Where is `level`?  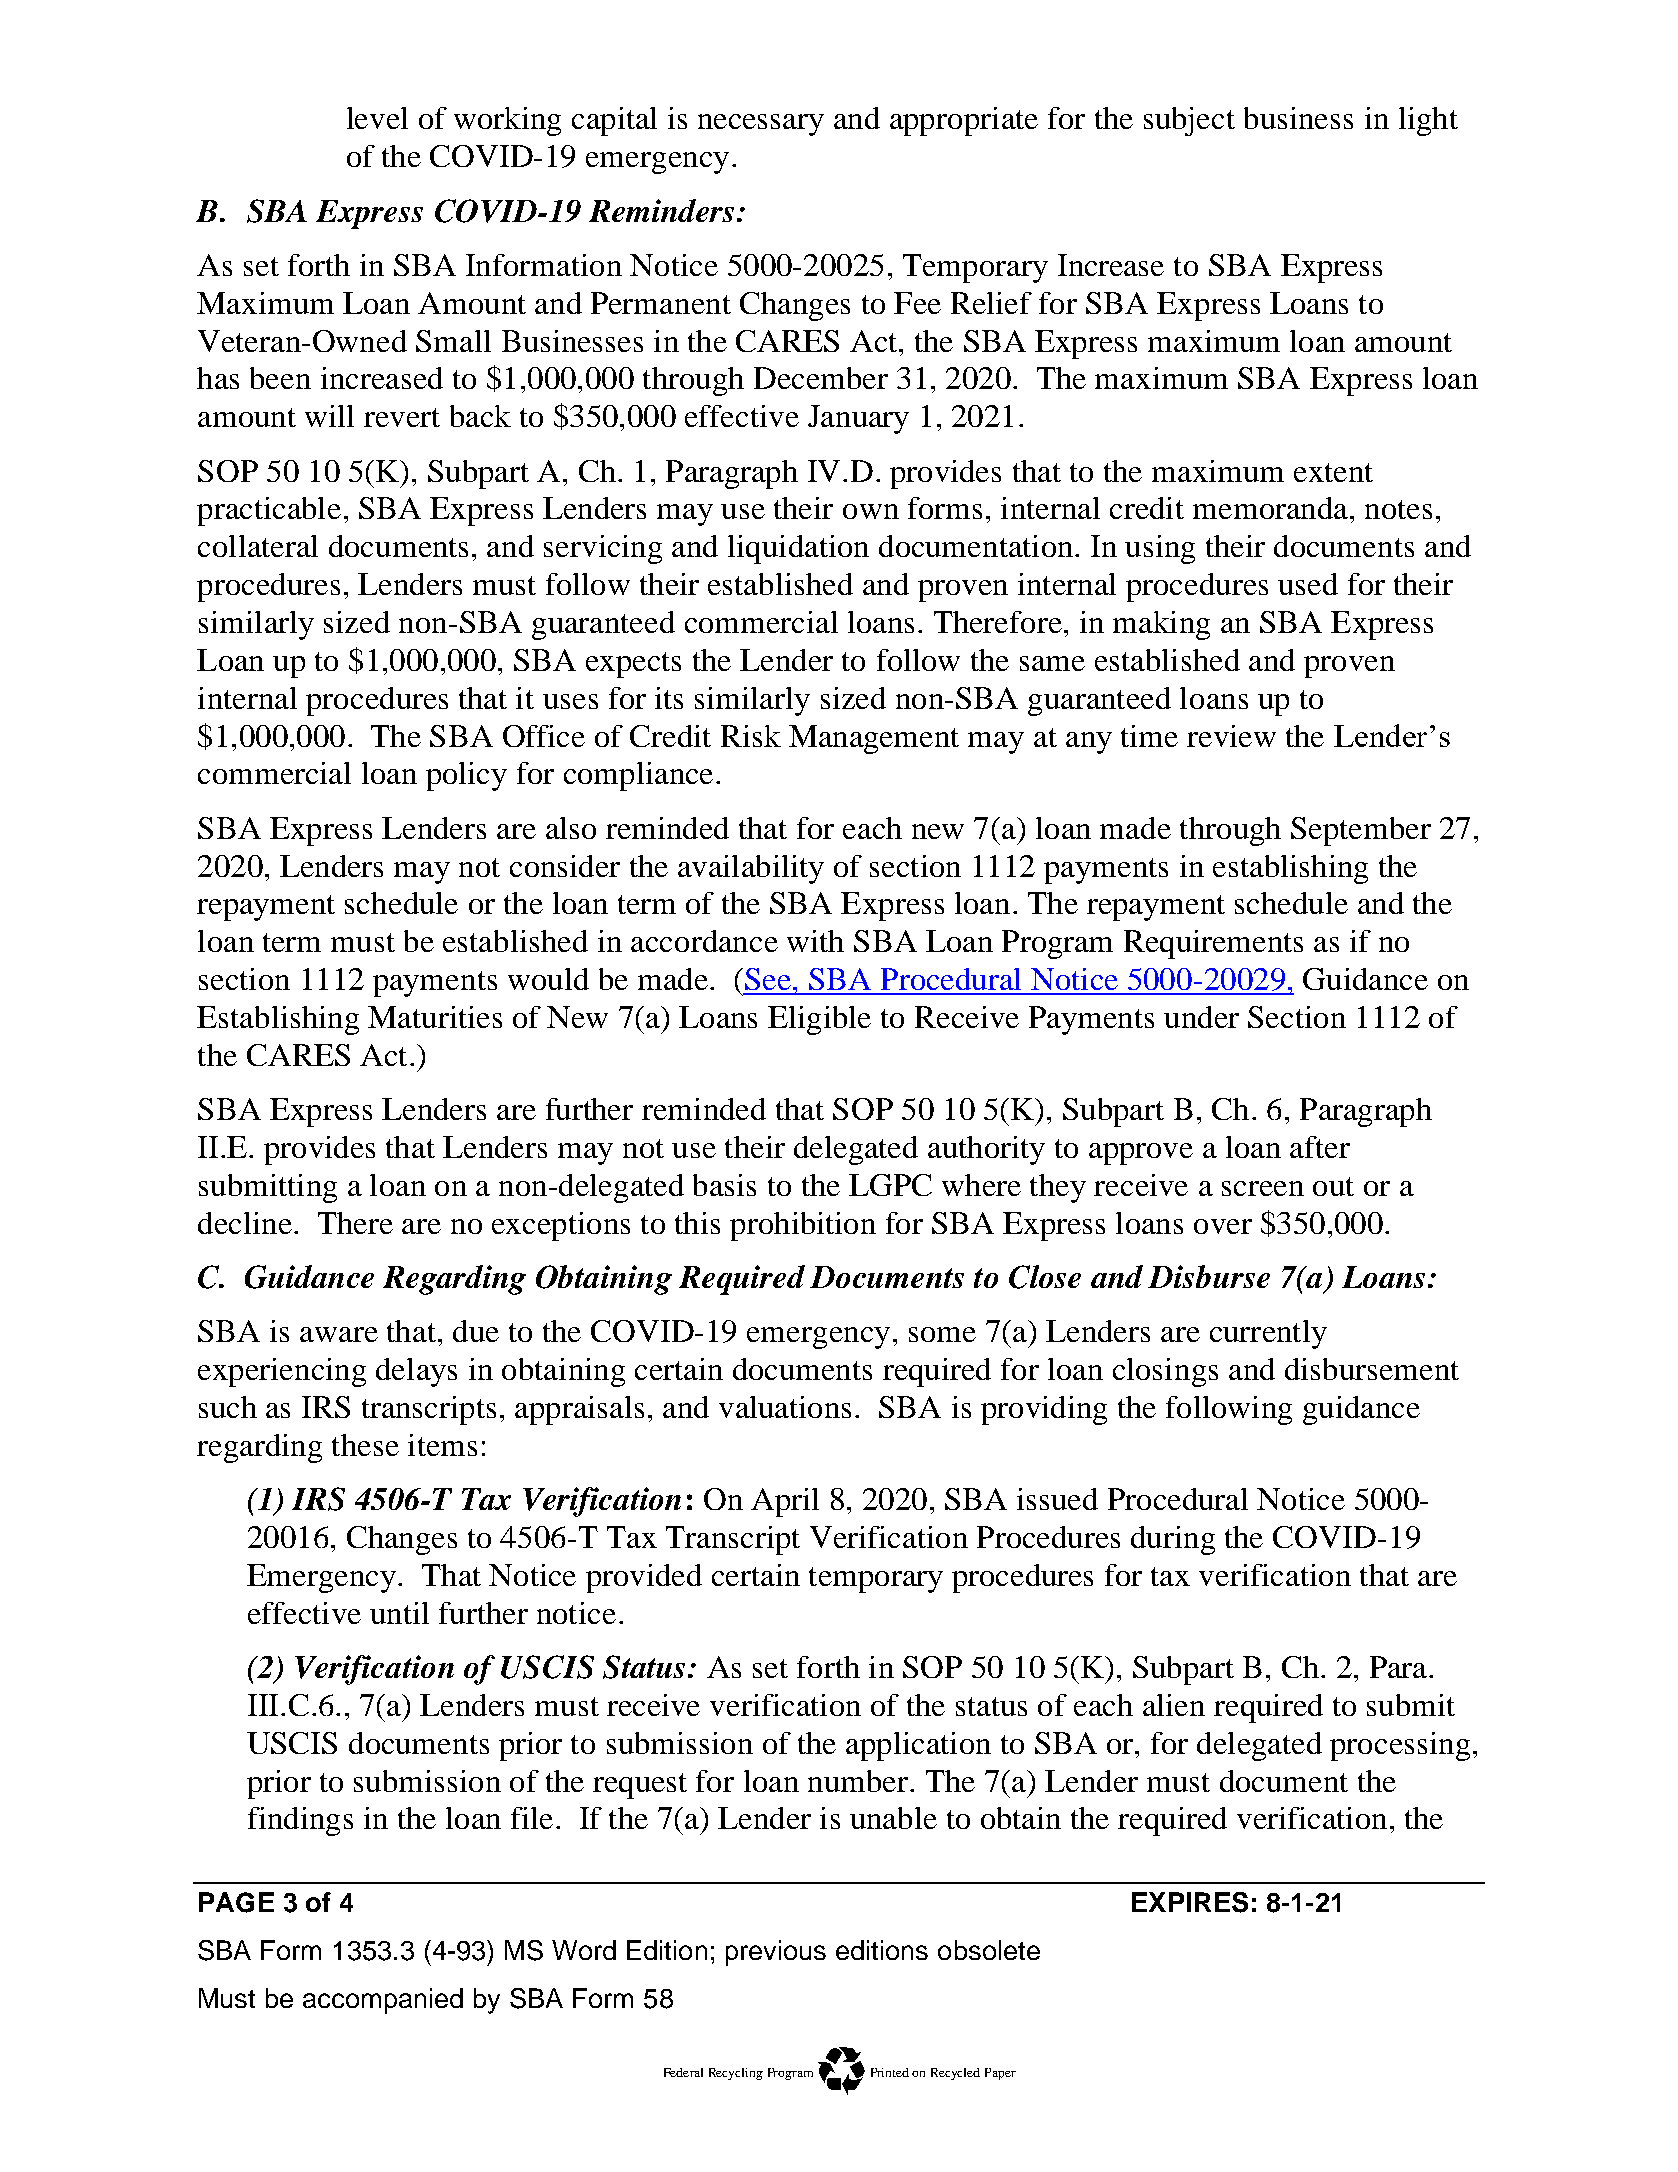 level is located at coordinates (377, 118).
